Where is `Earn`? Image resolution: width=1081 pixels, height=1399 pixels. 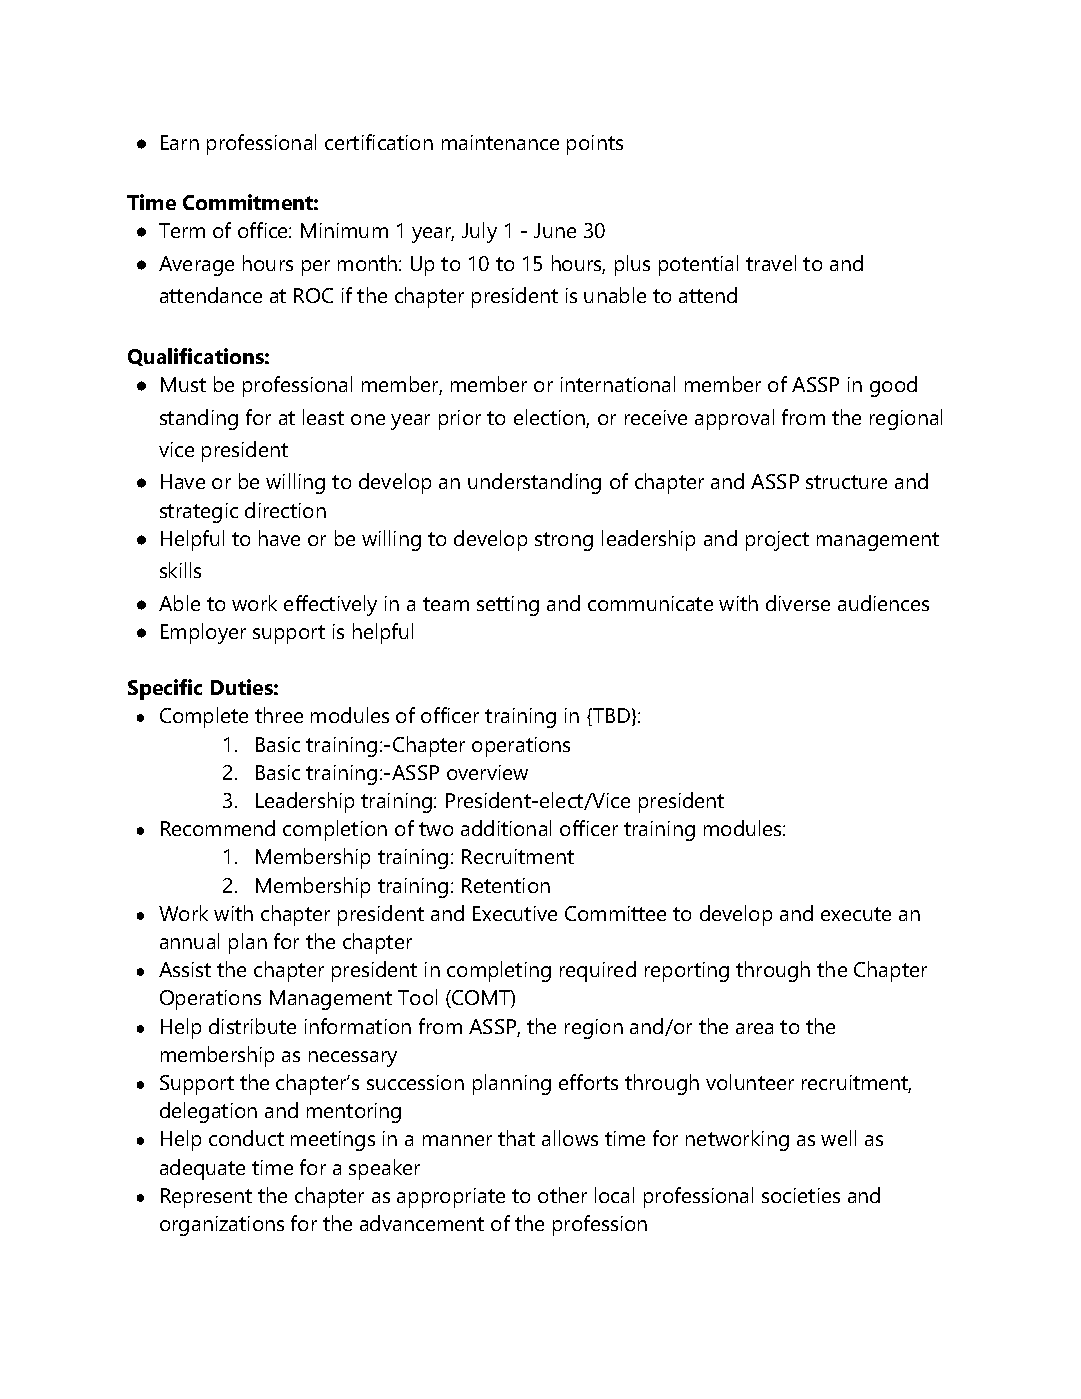
Earn is located at coordinates (180, 142).
